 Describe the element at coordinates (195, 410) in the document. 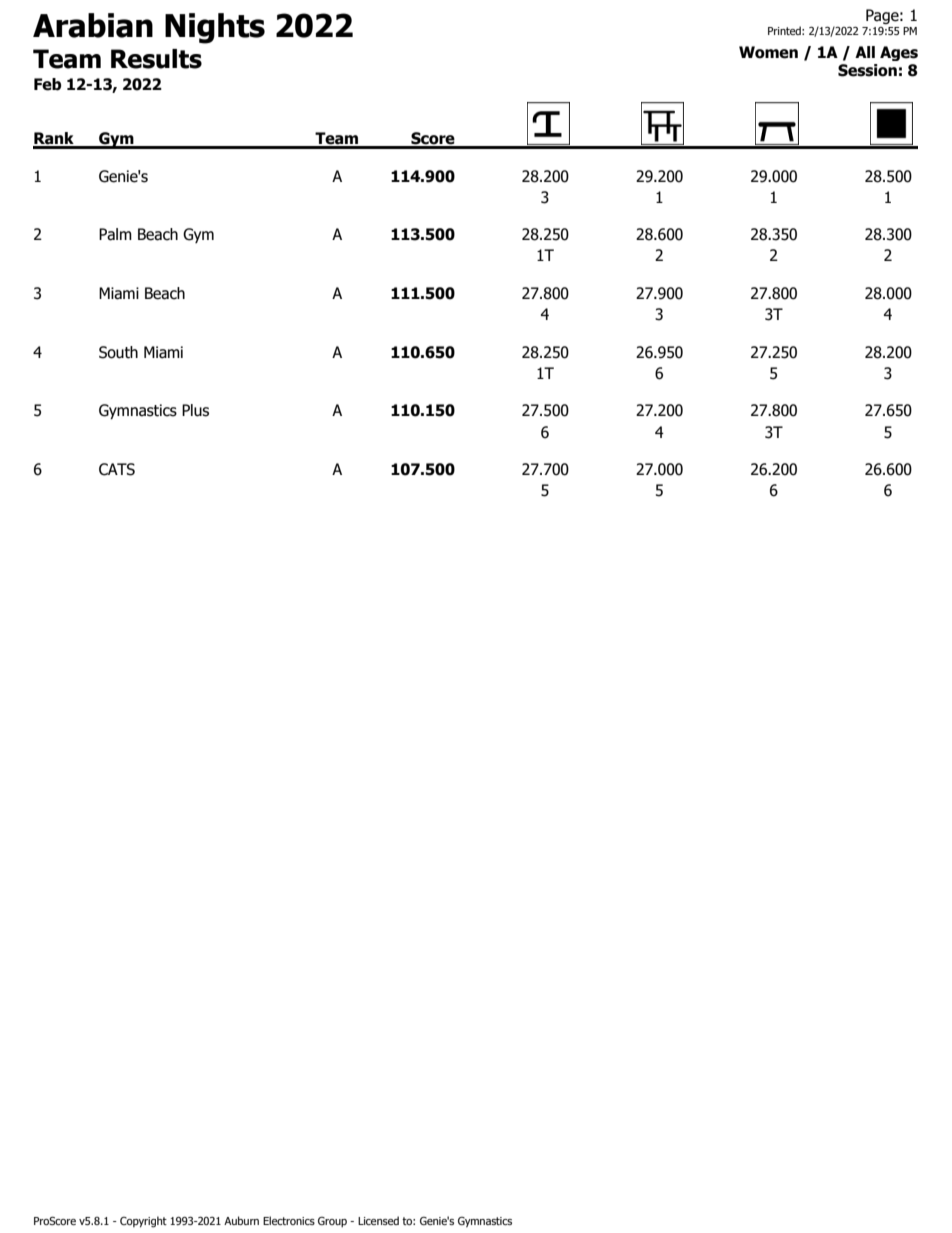

I see `Plus` at that location.
